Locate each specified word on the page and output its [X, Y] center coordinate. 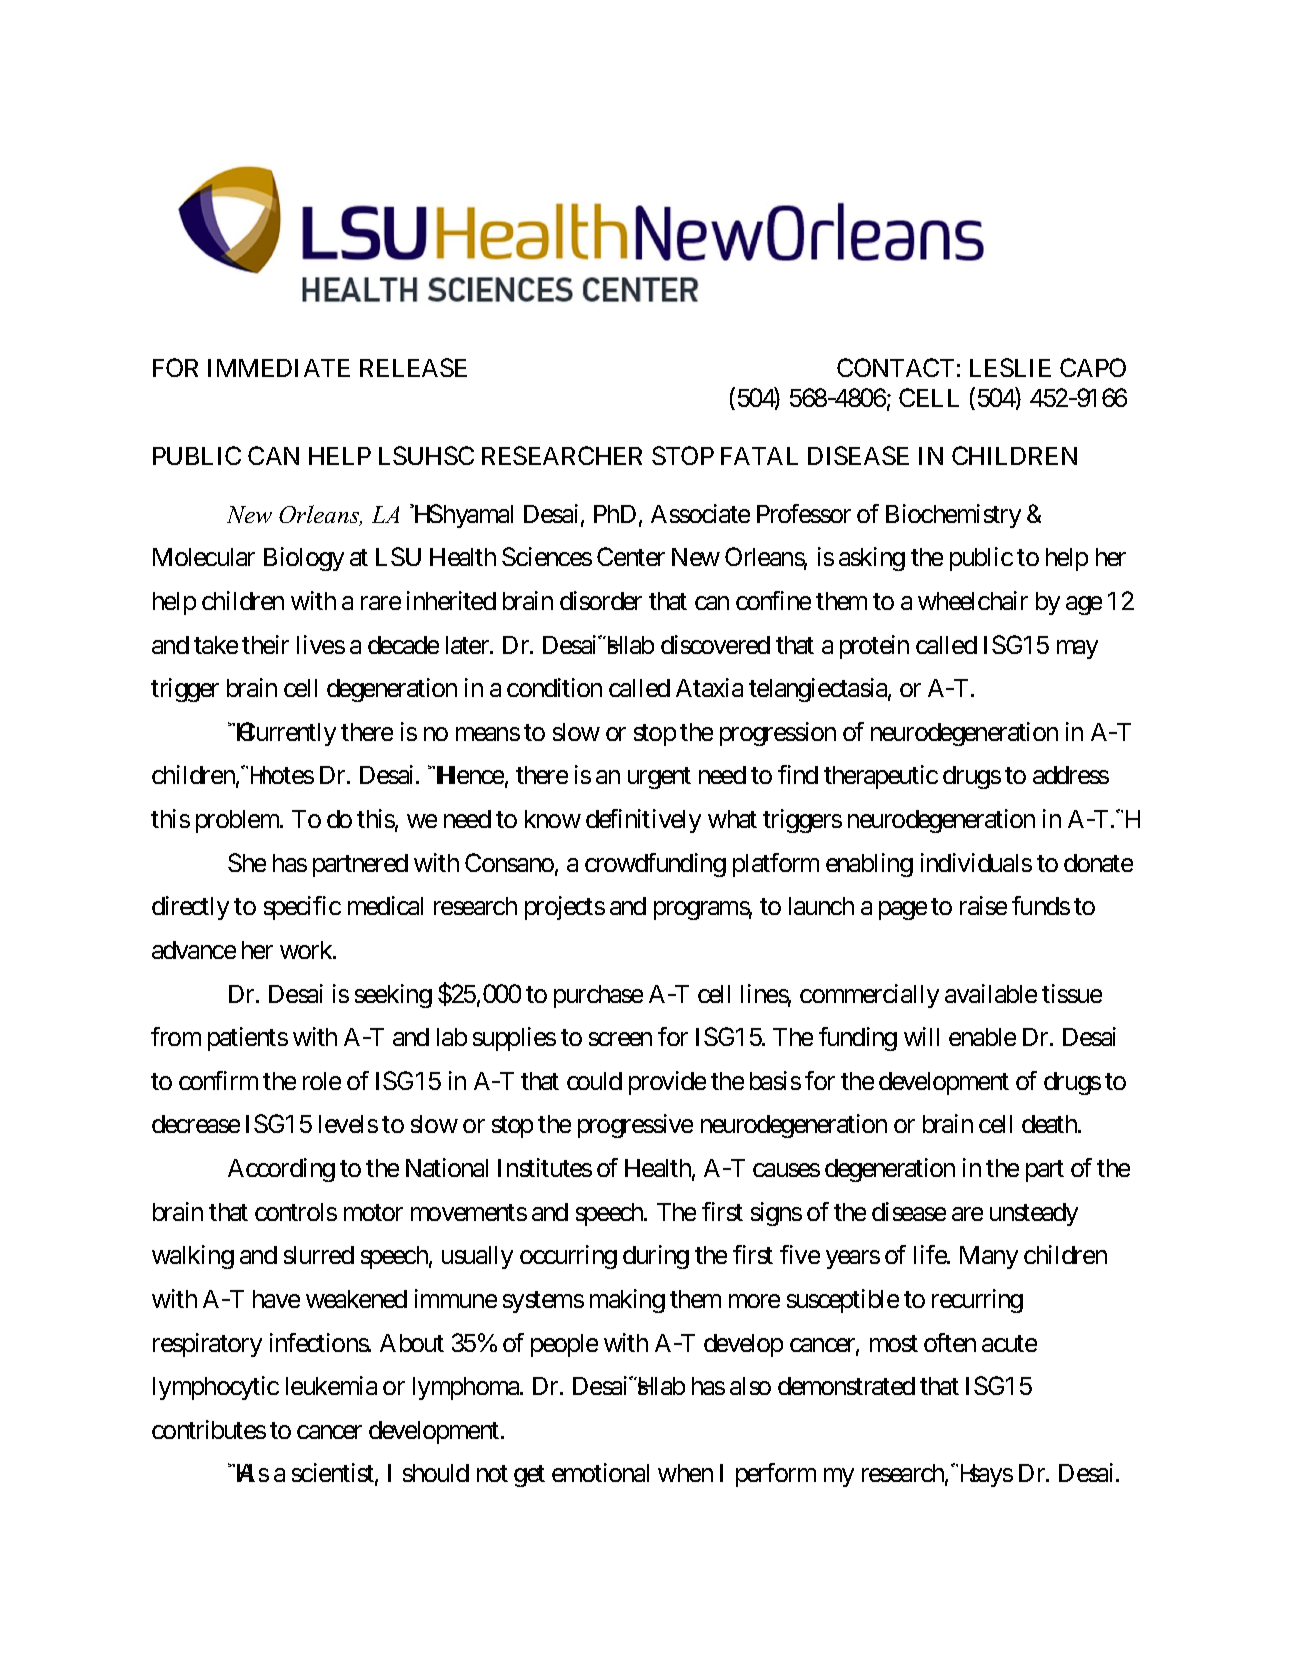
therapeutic [881, 777]
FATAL [759, 456]
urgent [659, 778]
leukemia [331, 1385]
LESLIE [1010, 367]
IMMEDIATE [279, 368]
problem [238, 821]
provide [667, 1083]
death [1050, 1124]
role [322, 1081]
